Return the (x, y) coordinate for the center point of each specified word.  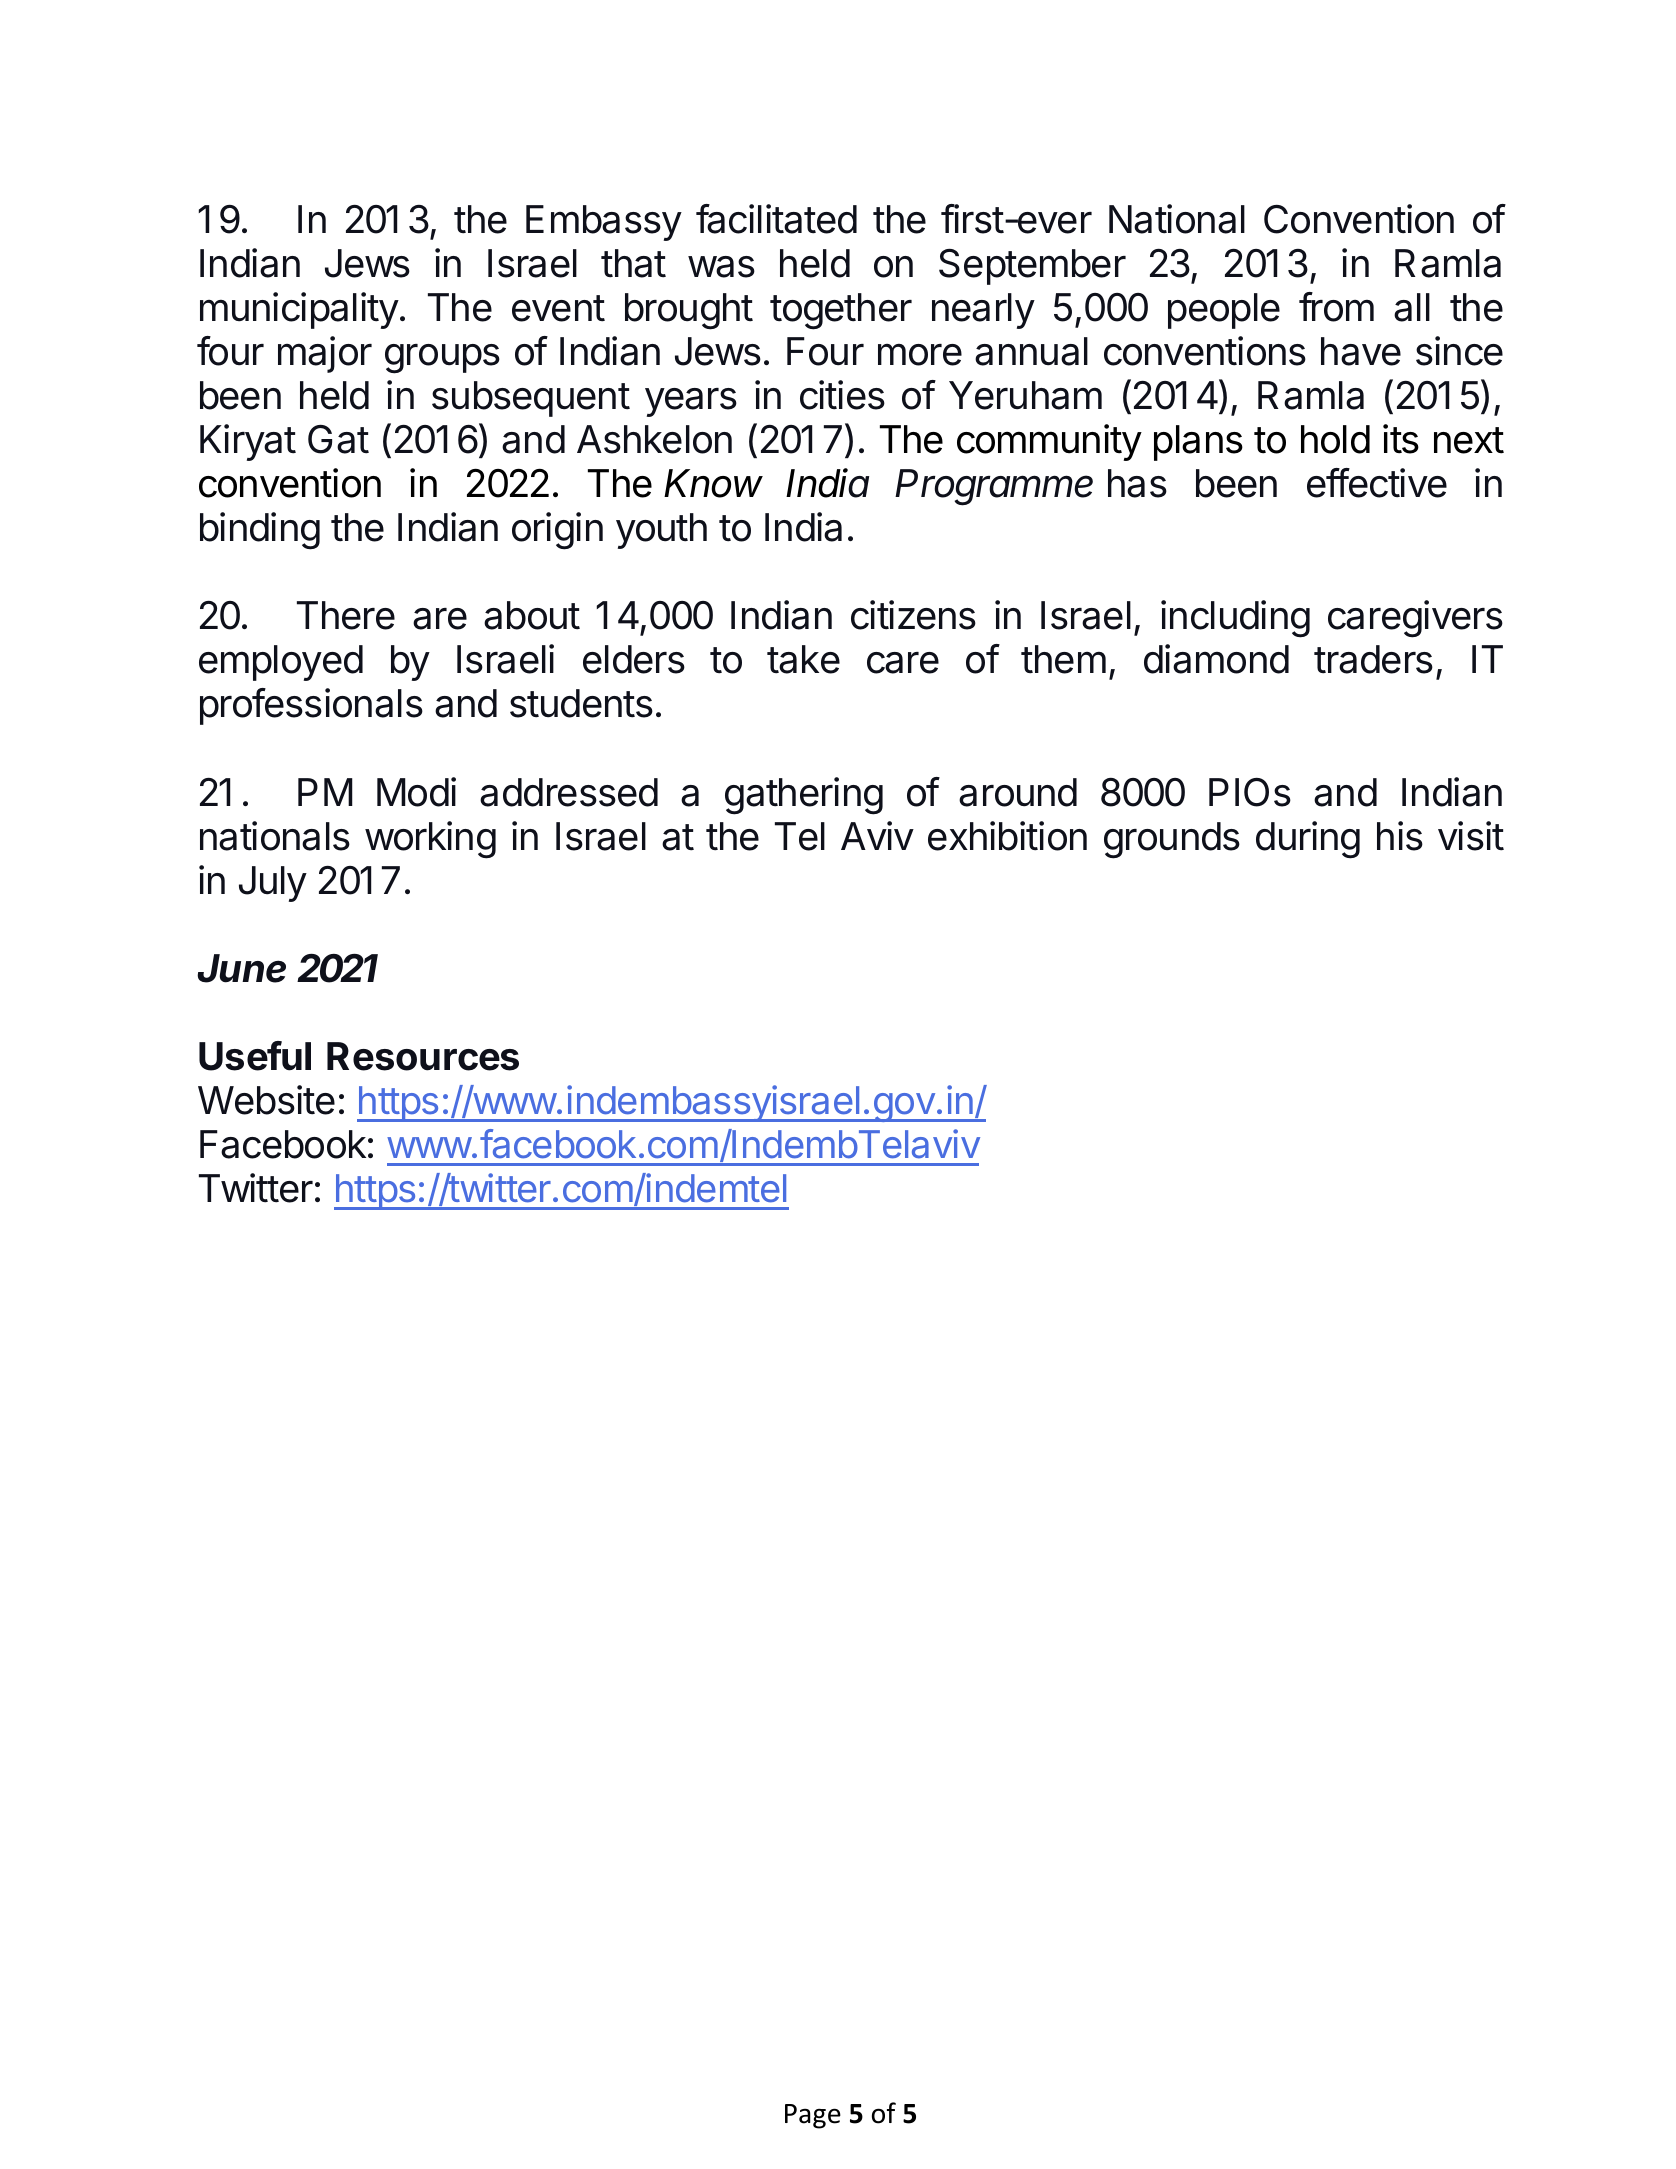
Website (266, 1100)
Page (813, 2116)
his (1400, 836)
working (430, 840)
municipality (299, 310)
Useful (255, 1056)
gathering (804, 796)
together (841, 311)
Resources (423, 1056)
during (1308, 840)
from (1336, 307)
